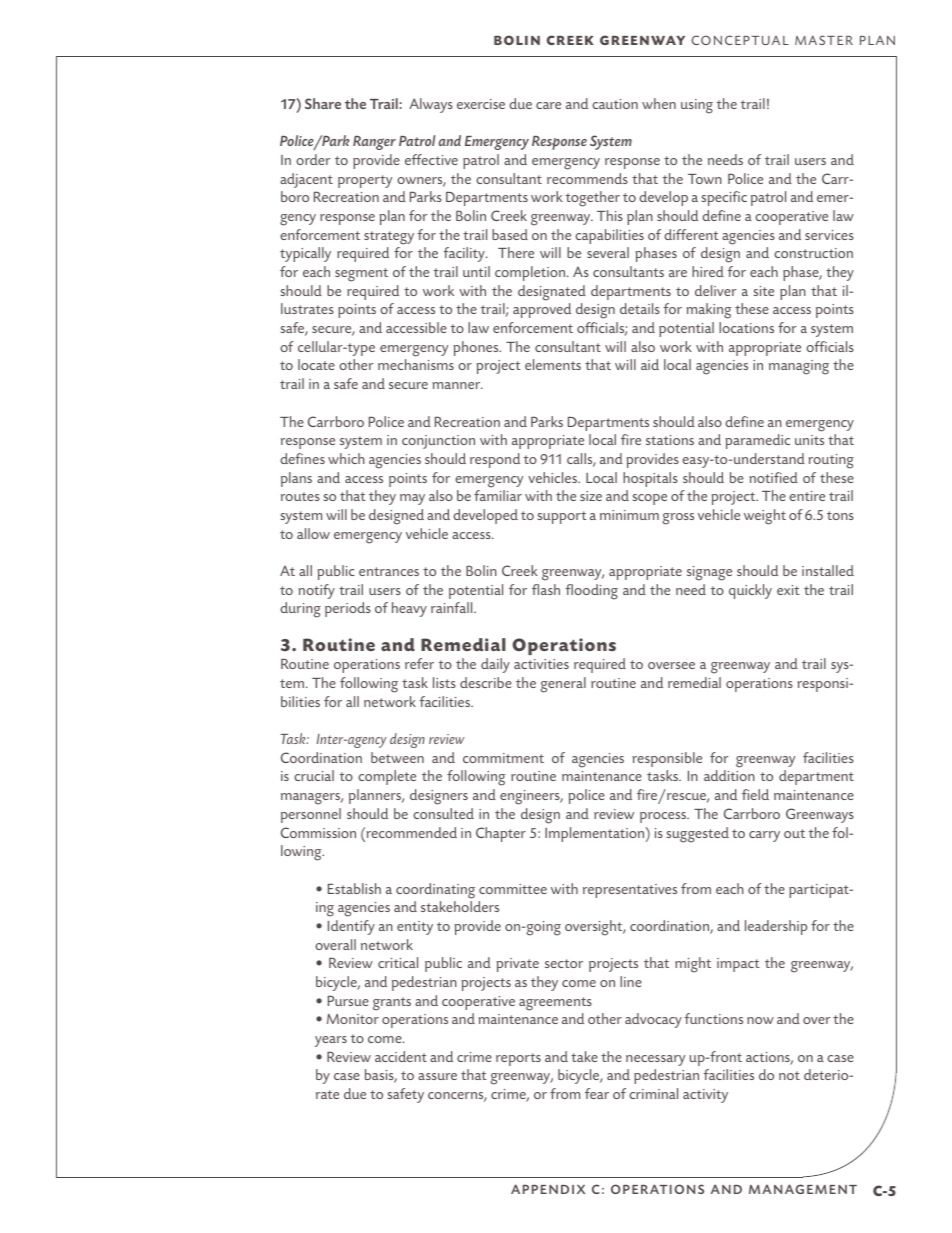 The image size is (952, 1233). What do you see at coordinates (397, 757) in the document?
I see `between` at bounding box center [397, 757].
